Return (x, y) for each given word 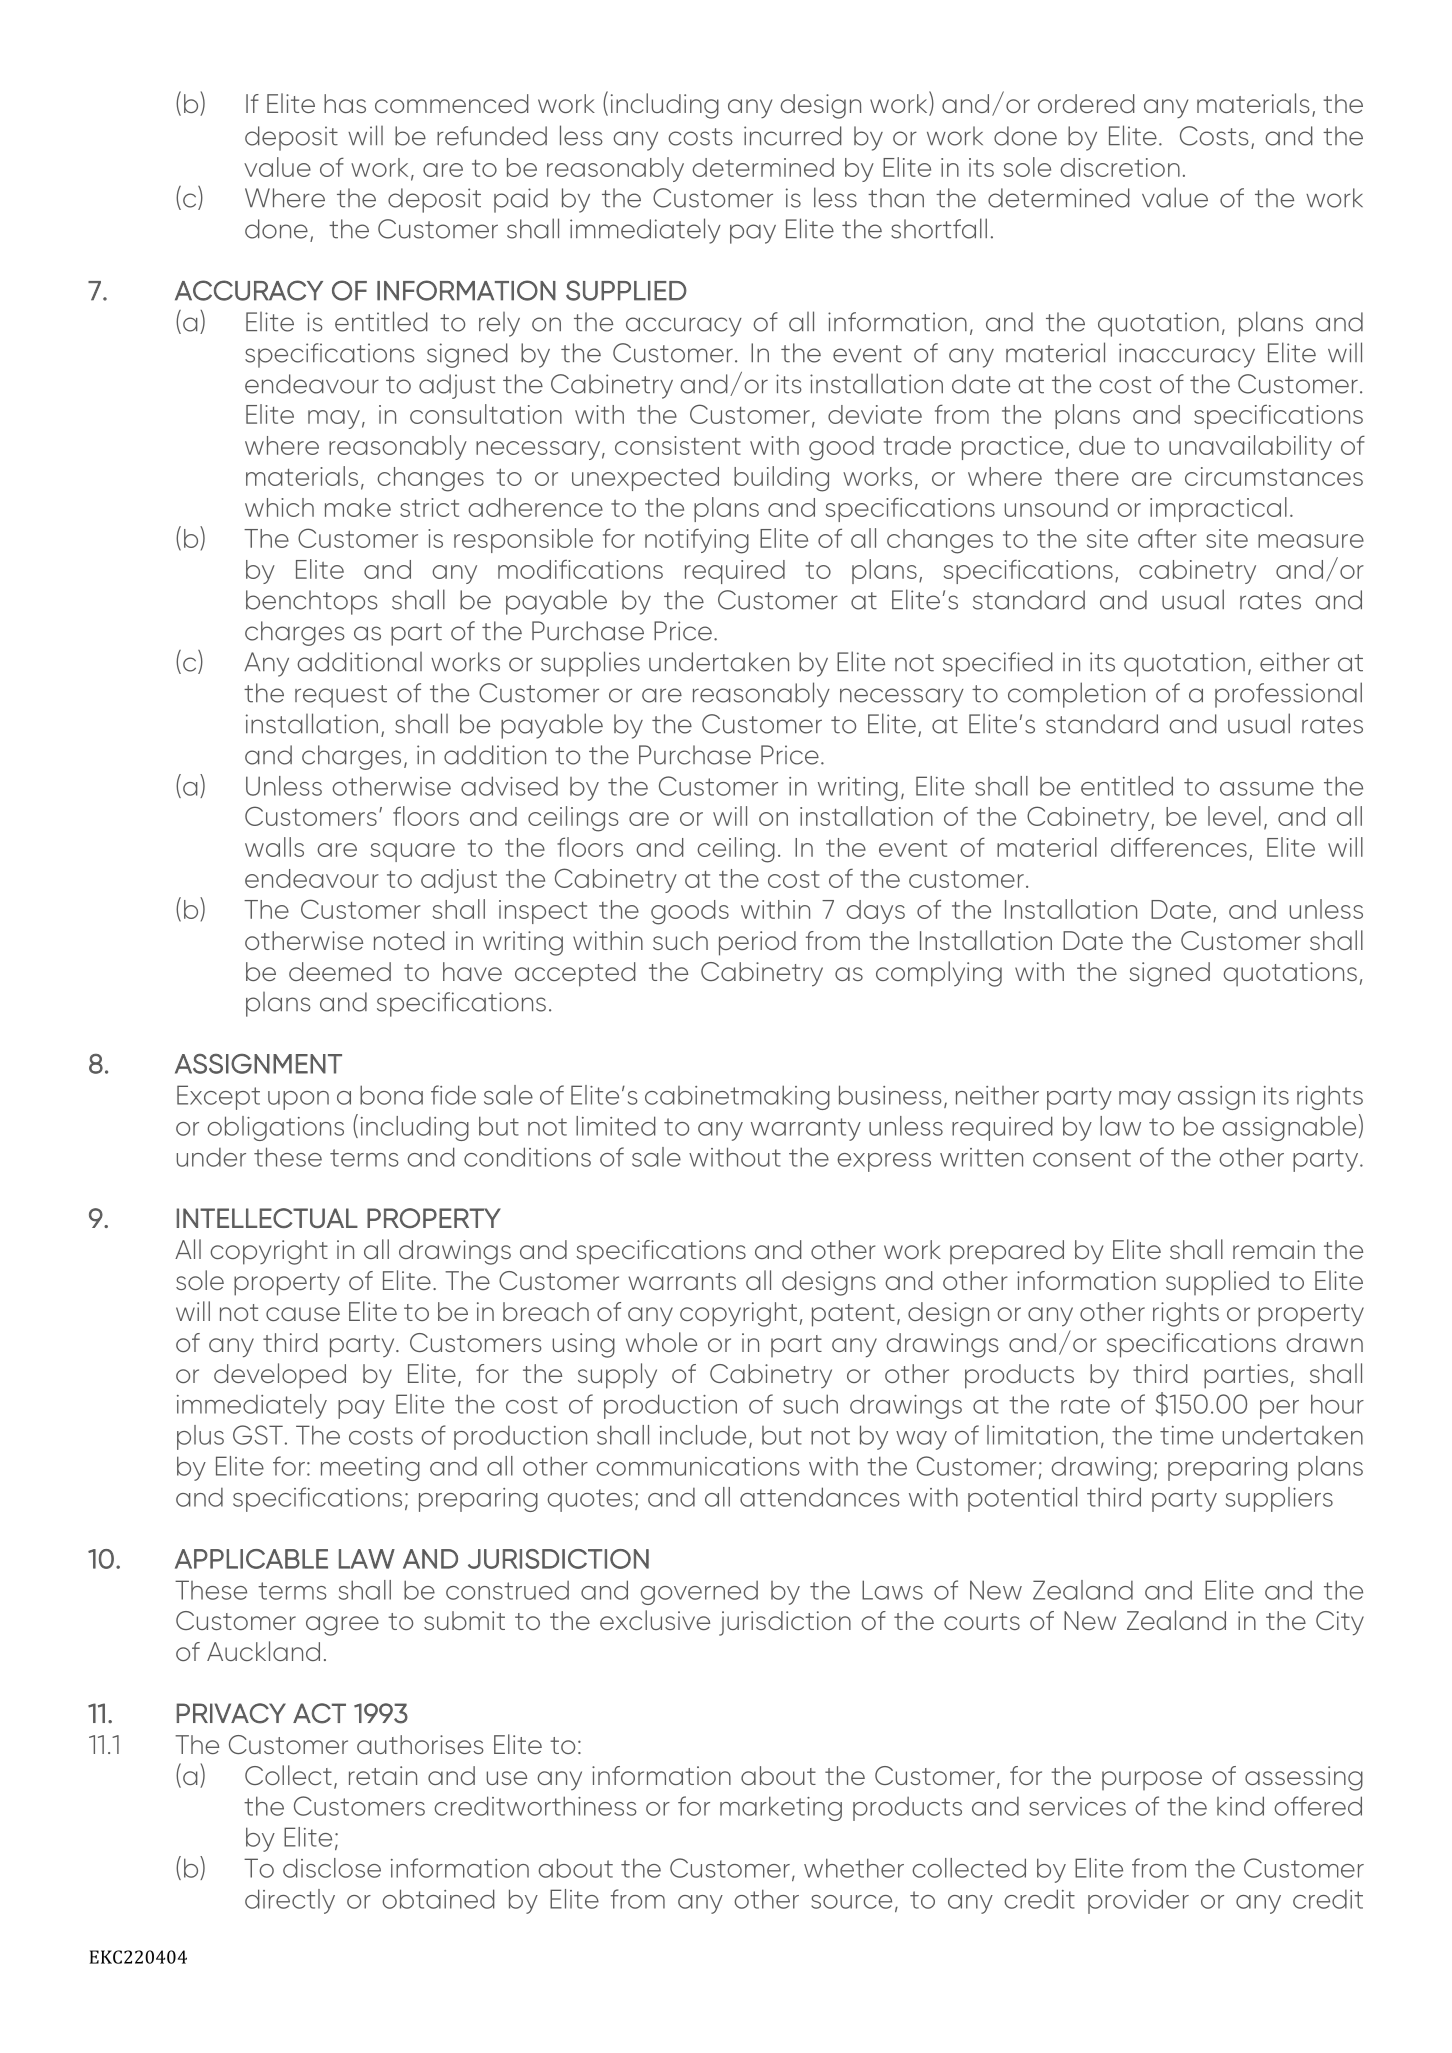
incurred (793, 136)
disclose (332, 1868)
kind (1240, 1806)
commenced (452, 103)
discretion (1120, 167)
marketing (781, 1808)
